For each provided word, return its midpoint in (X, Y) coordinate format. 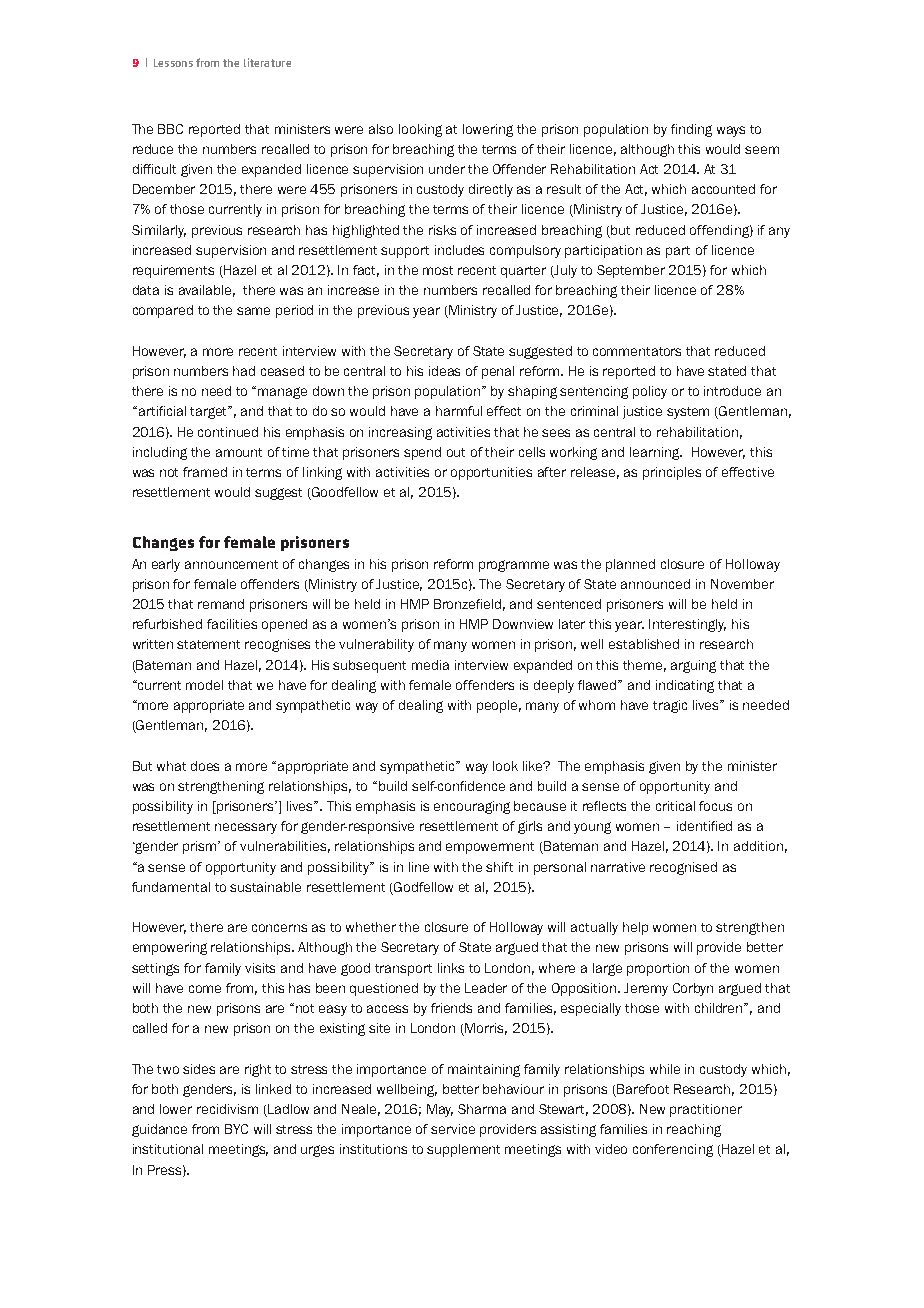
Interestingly (687, 625)
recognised (683, 868)
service (453, 1129)
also (381, 129)
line (419, 867)
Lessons (173, 63)
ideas (444, 371)
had (244, 371)
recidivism (227, 1109)
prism (201, 847)
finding (691, 130)
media (430, 665)
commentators (637, 351)
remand (221, 604)
